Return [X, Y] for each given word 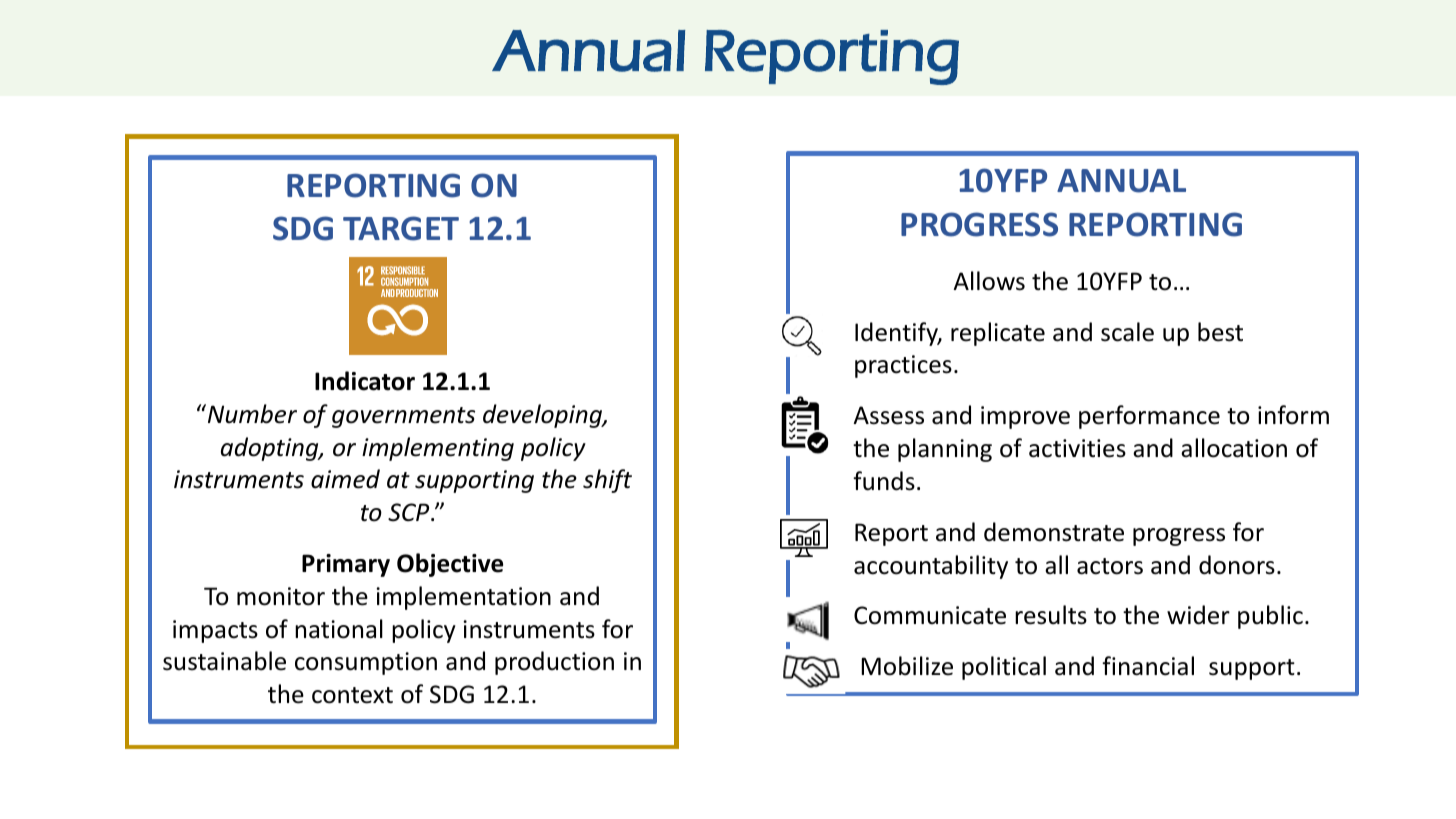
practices [903, 366]
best [1220, 332]
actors [1110, 566]
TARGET [401, 228]
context [352, 695]
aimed [345, 479]
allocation [1234, 448]
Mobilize [907, 666]
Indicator [365, 381]
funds [884, 481]
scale [1127, 332]
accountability [931, 567]
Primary [346, 565]
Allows [989, 281]
